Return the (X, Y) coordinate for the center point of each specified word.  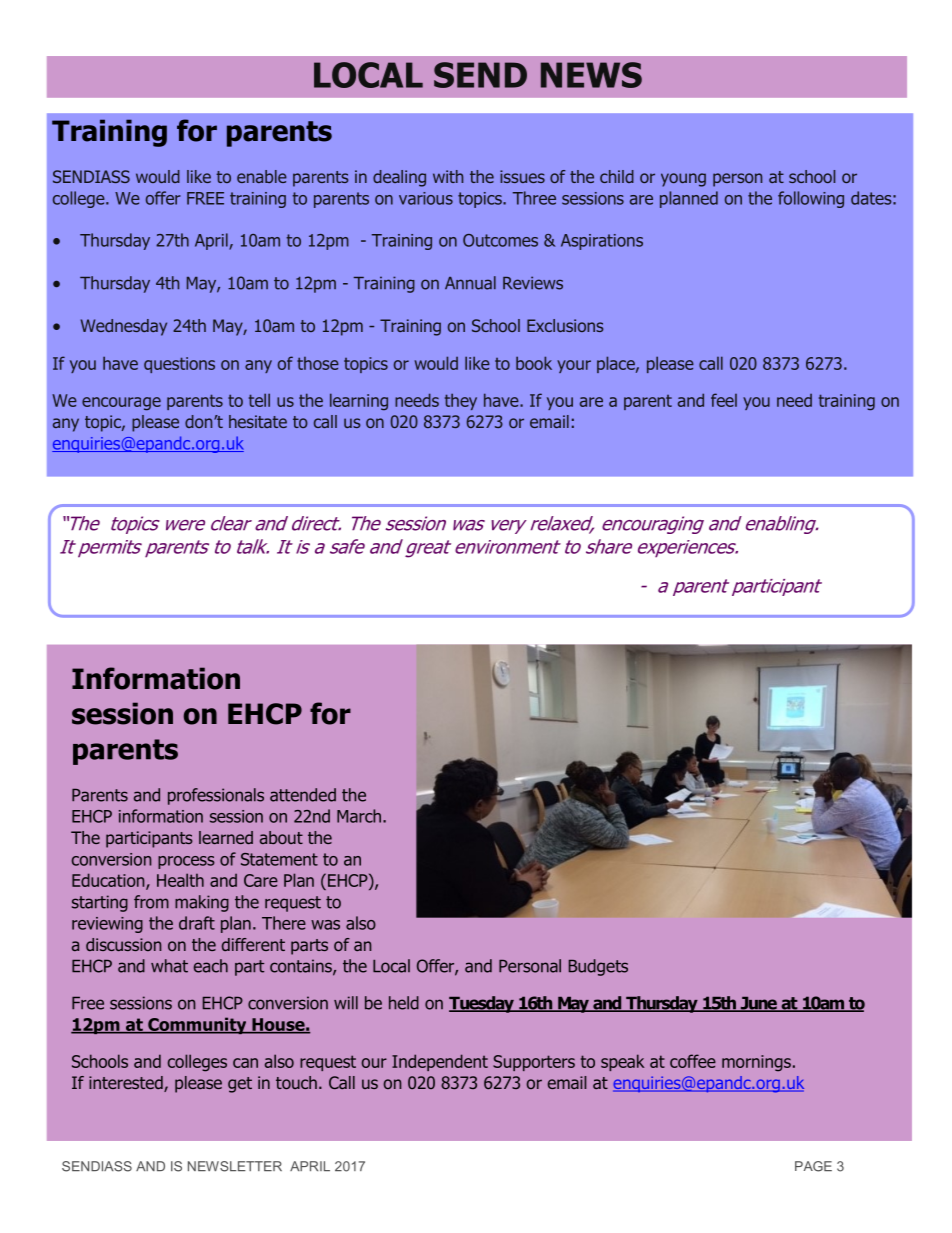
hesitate (258, 421)
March (360, 816)
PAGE (813, 1166)
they (461, 401)
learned (226, 837)
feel (724, 400)
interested (127, 1084)
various (426, 198)
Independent (440, 1062)
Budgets (598, 967)
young (683, 180)
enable (262, 176)
